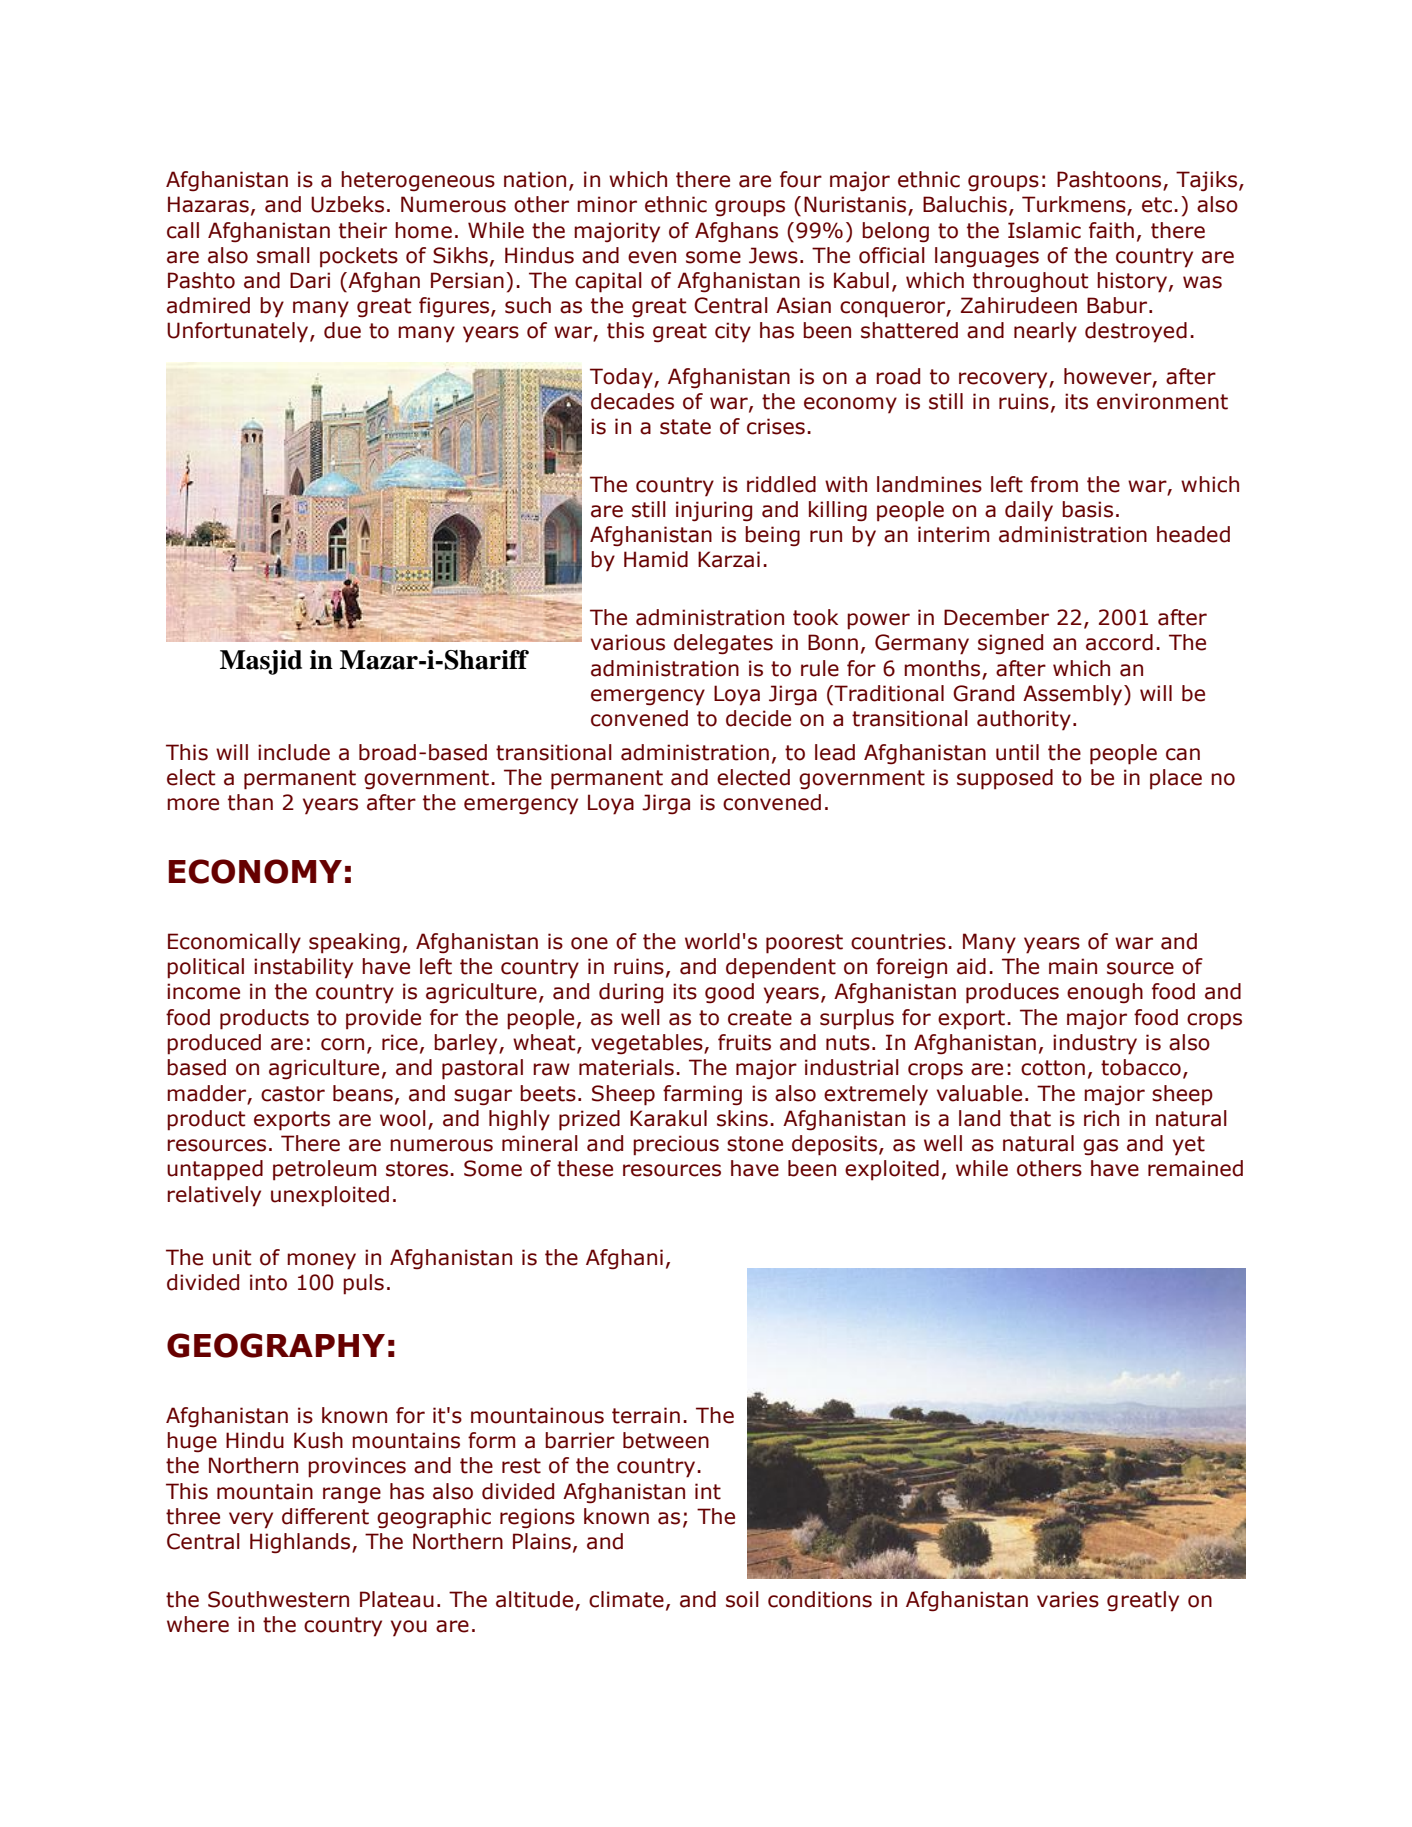 The width and height of the screenshot is (1412, 1827). What do you see at coordinates (342, 1044) in the screenshot?
I see `corn` at bounding box center [342, 1044].
